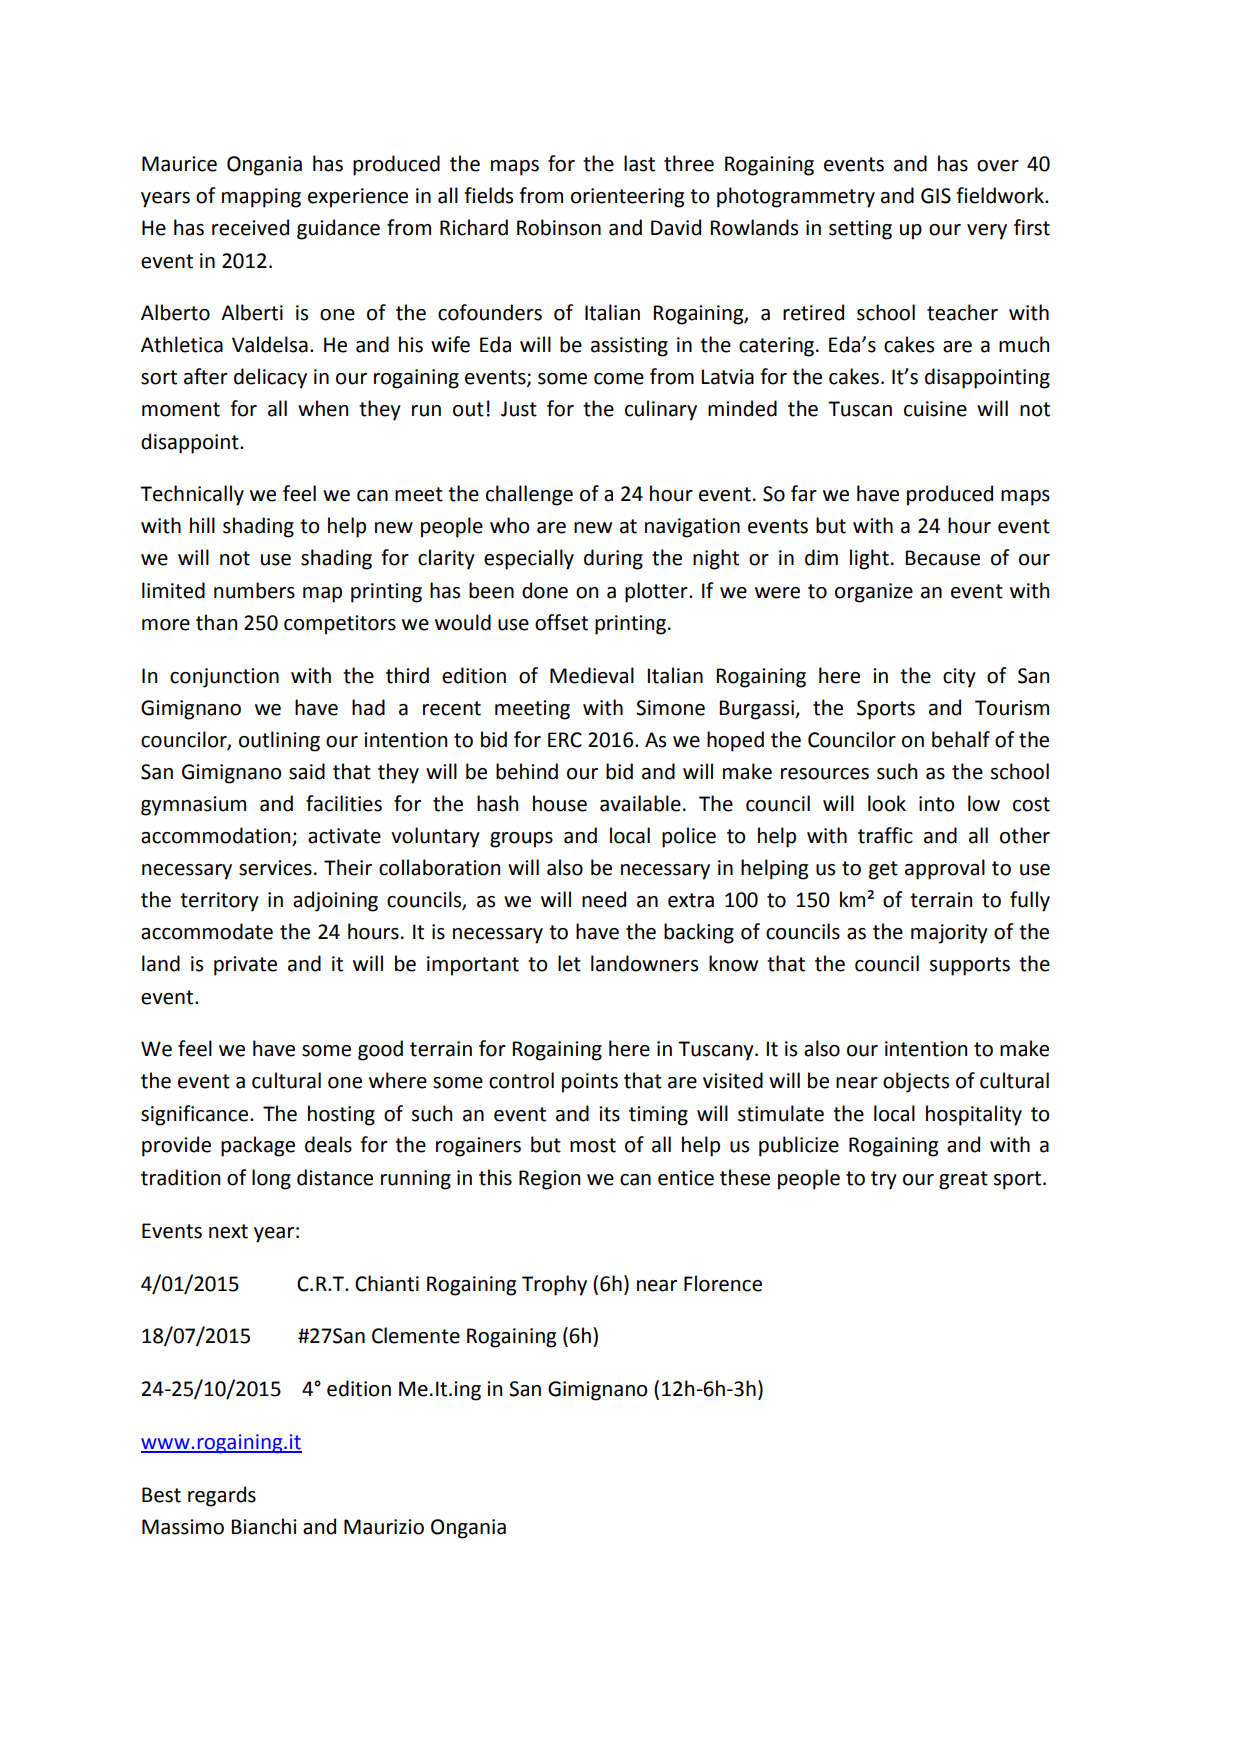 Image resolution: width=1237 pixels, height=1749 pixels. Describe the element at coordinates (936, 196) in the document. I see `GIS` at that location.
